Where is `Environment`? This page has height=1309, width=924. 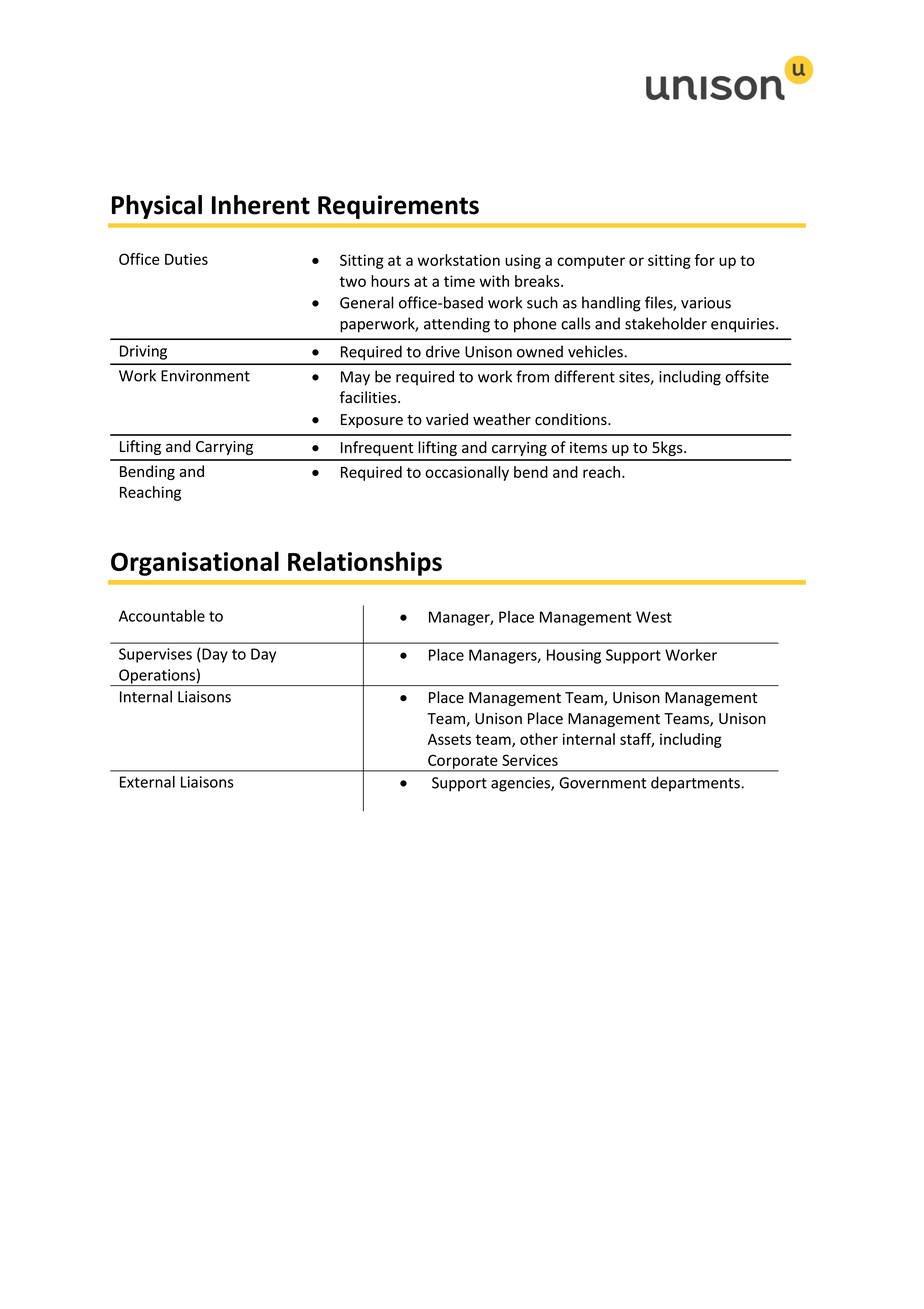
Environment is located at coordinates (205, 376).
